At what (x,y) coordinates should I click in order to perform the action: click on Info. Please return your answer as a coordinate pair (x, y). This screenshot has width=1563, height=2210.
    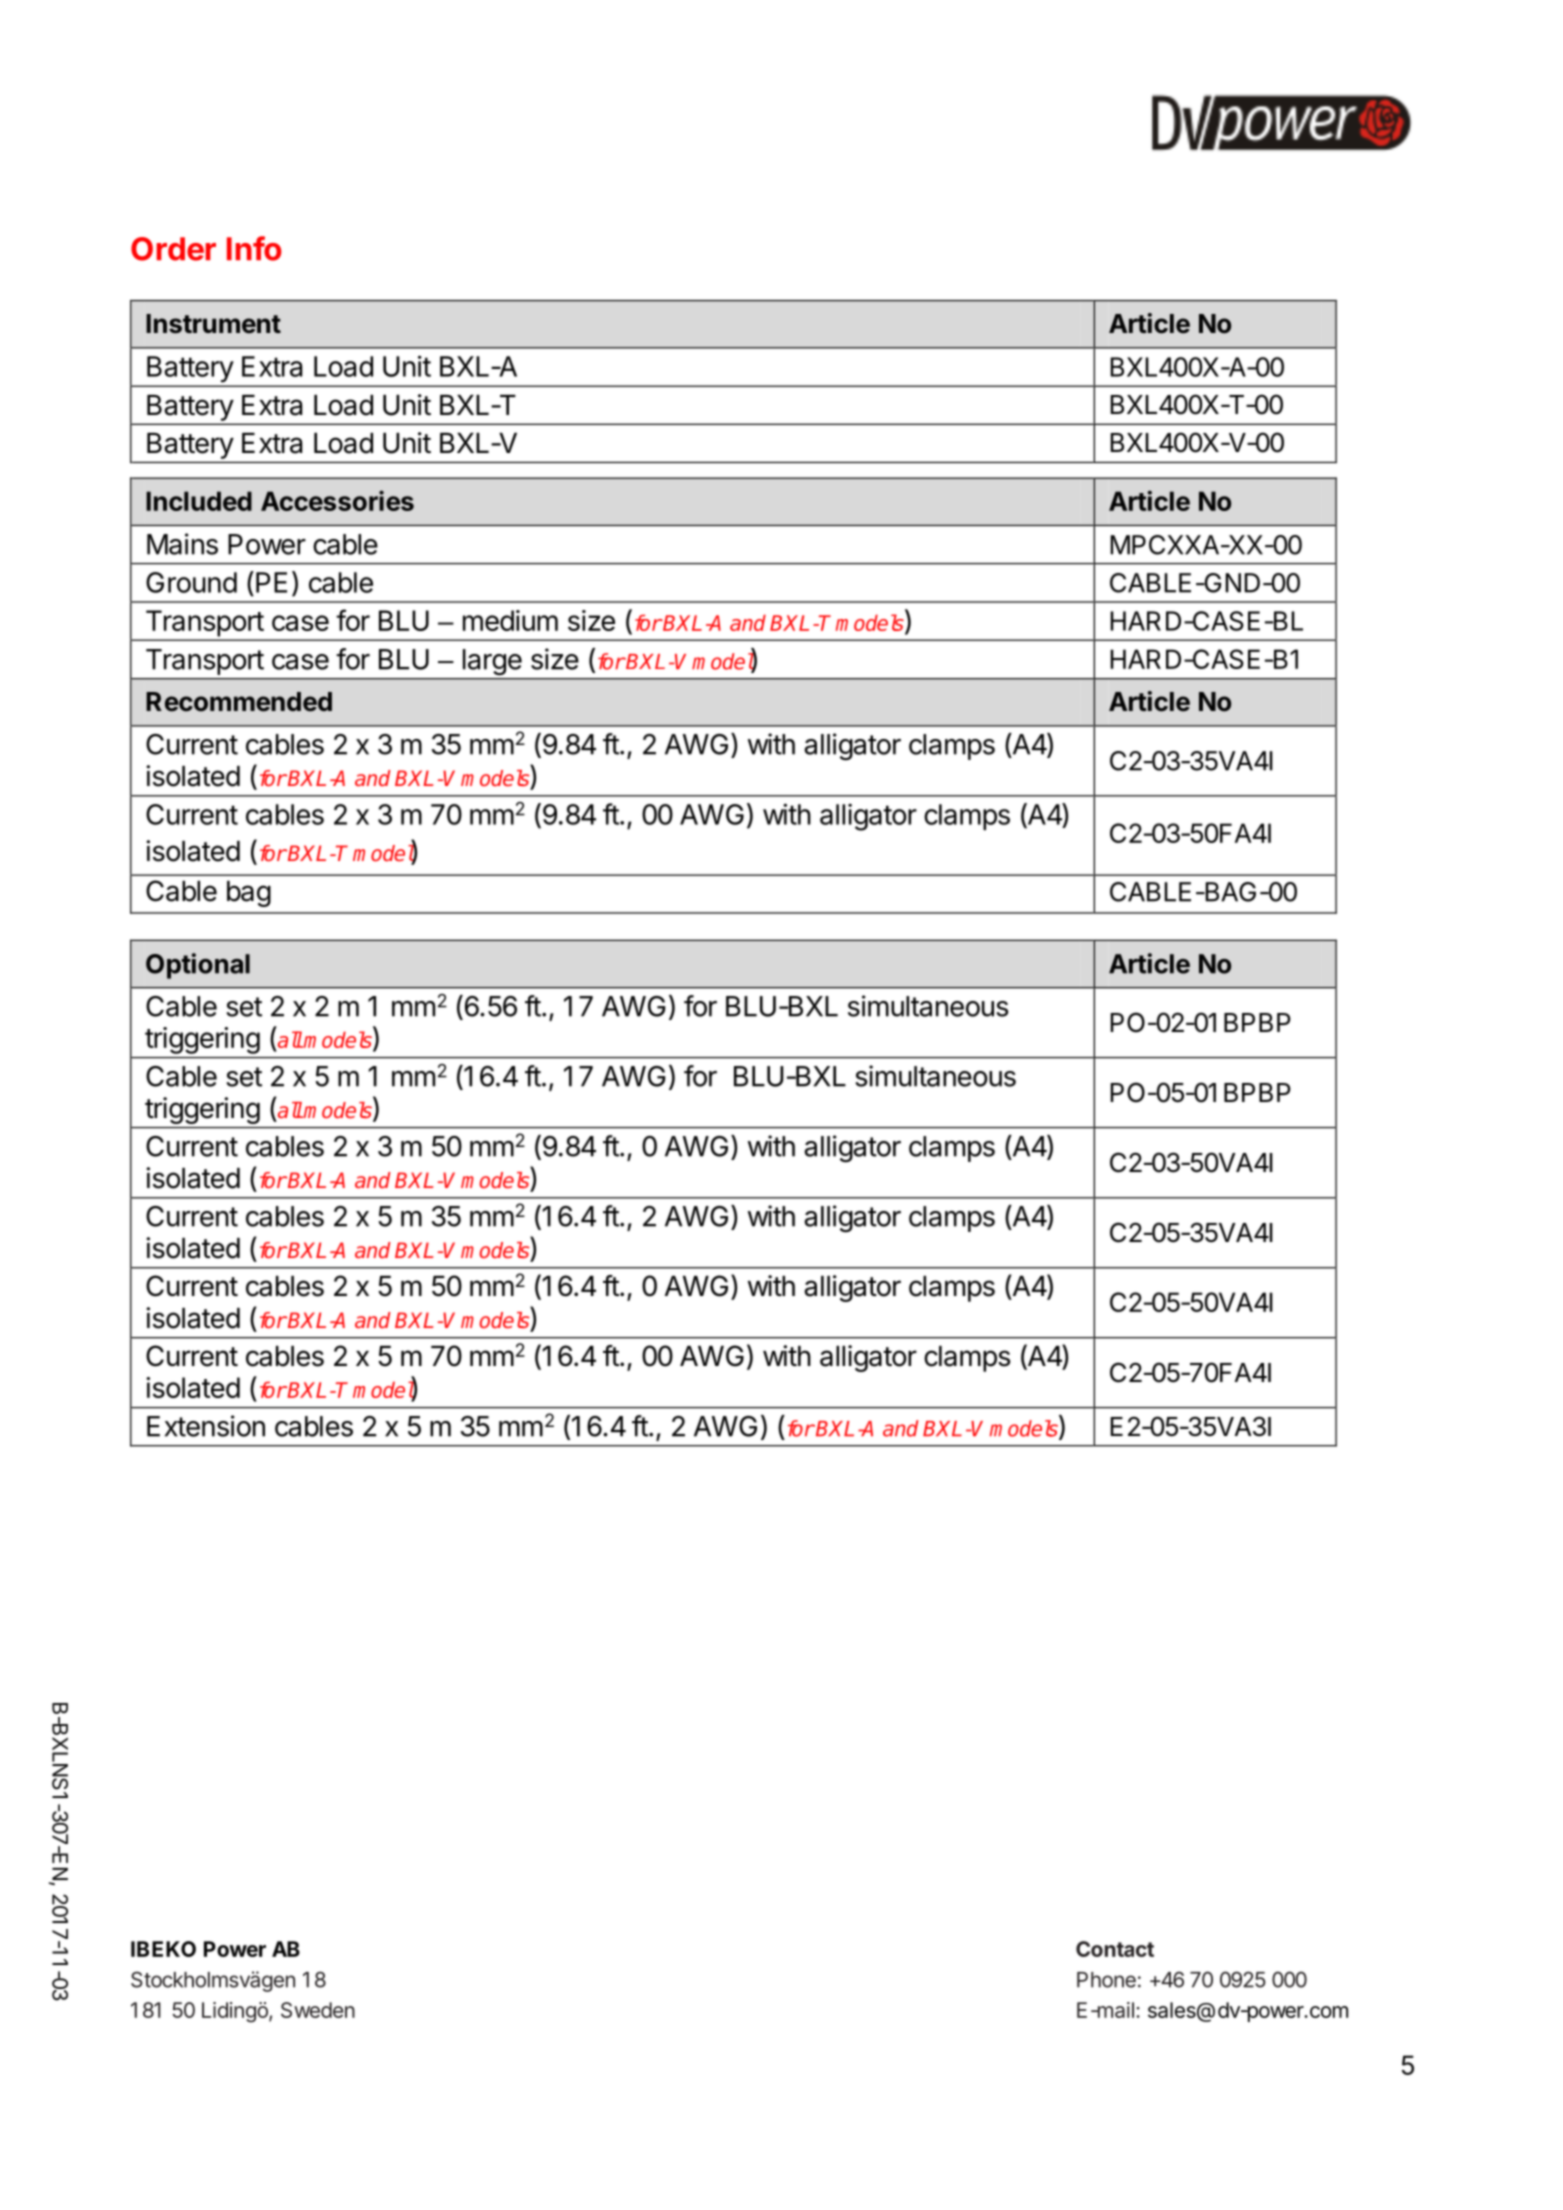
    Looking at the image, I should click on (254, 248).
